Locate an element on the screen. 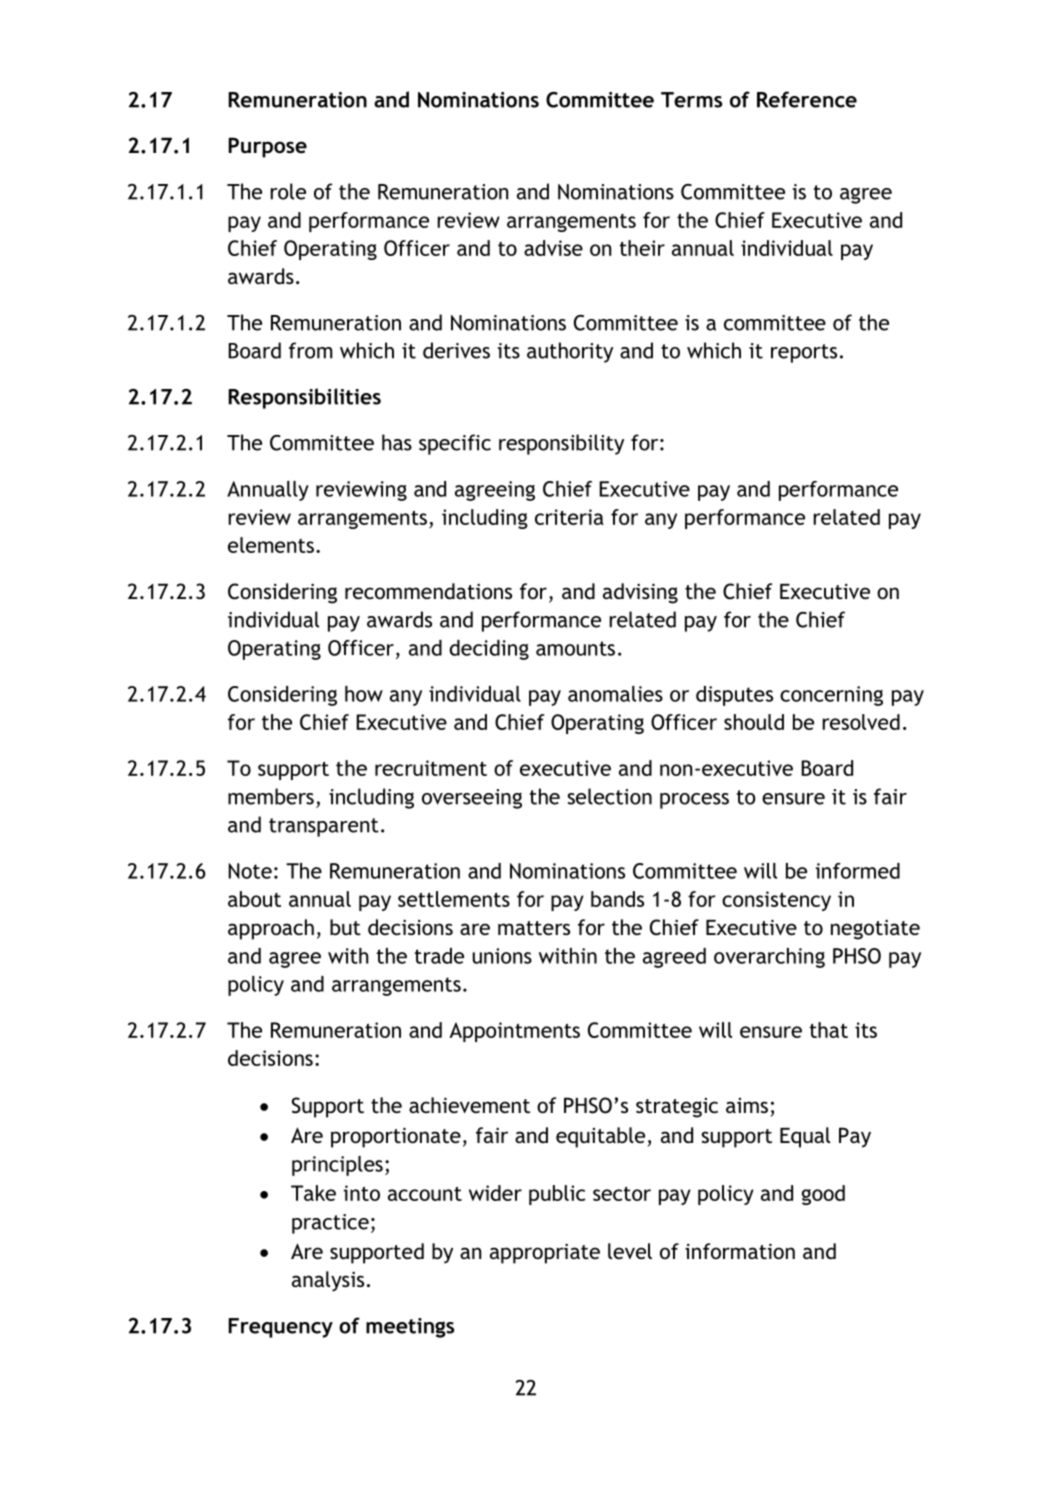 This screenshot has width=1052, height=1487. Reference is located at coordinates (807, 99).
